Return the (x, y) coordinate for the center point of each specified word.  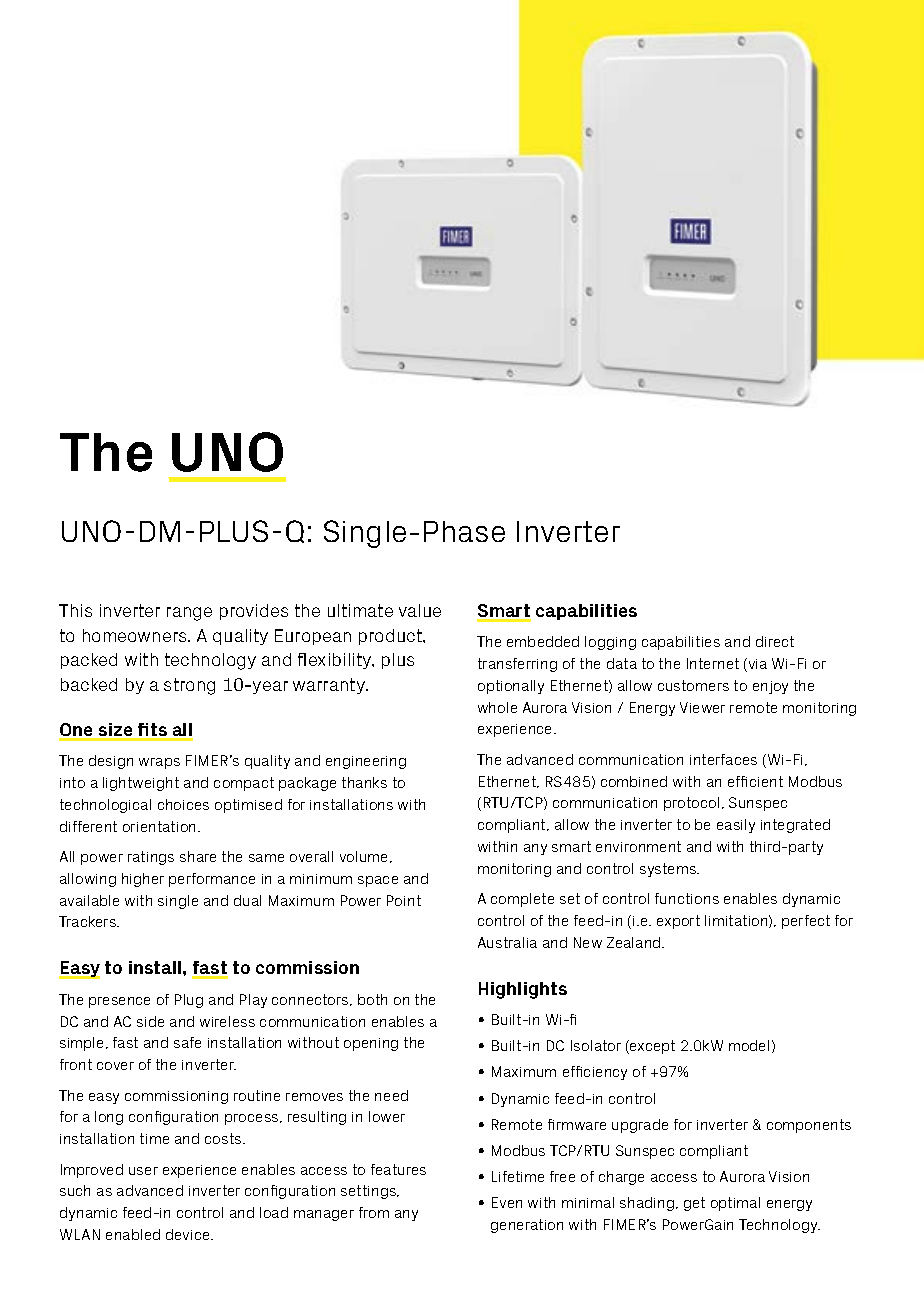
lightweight (141, 784)
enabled (133, 1234)
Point (404, 900)
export (678, 922)
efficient (755, 781)
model (749, 1045)
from (374, 1212)
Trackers (89, 921)
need (391, 1095)
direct (775, 641)
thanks (364, 782)
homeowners (136, 635)
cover (115, 1066)
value (420, 610)
